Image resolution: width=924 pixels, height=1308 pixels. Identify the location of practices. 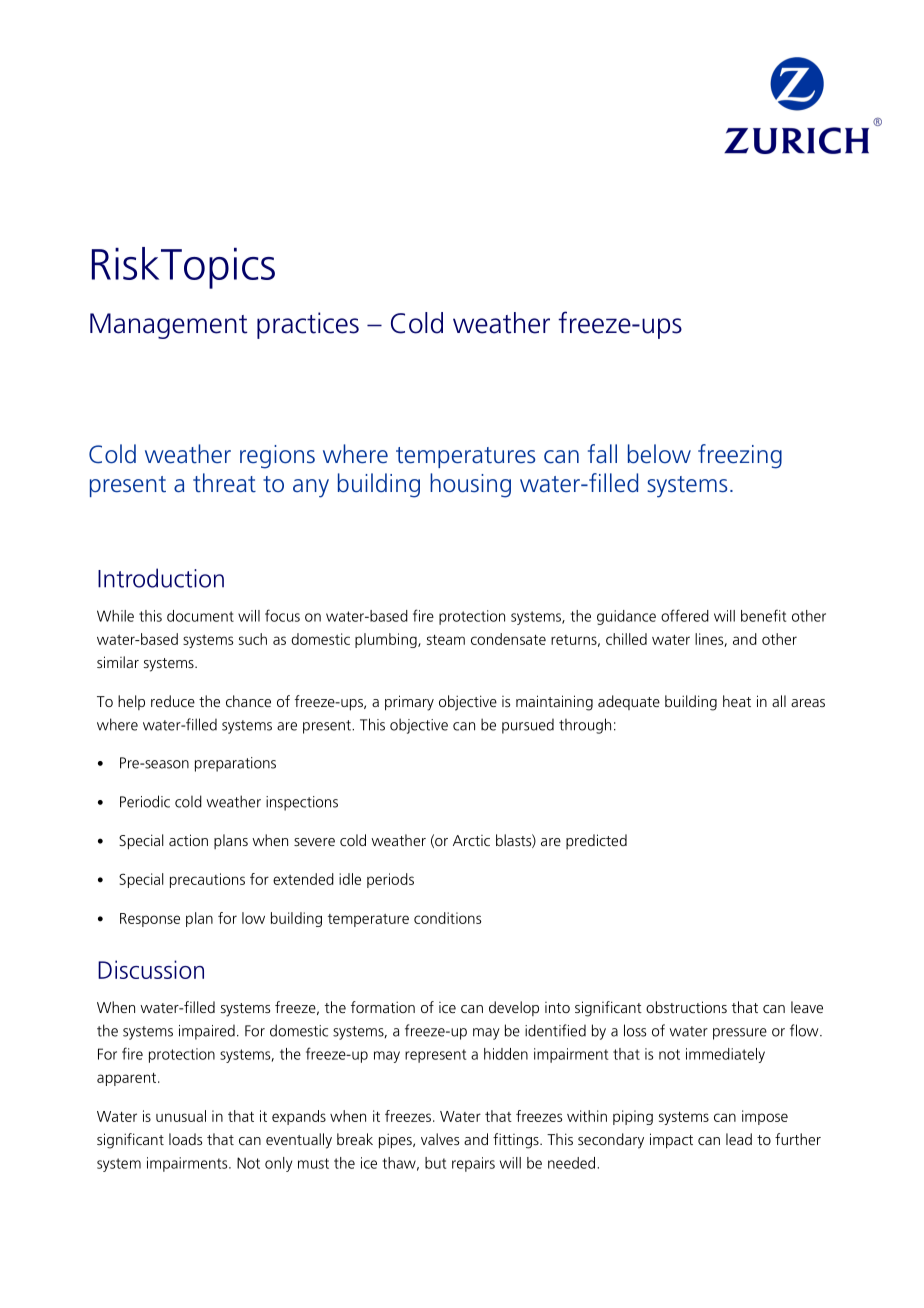
(308, 325).
